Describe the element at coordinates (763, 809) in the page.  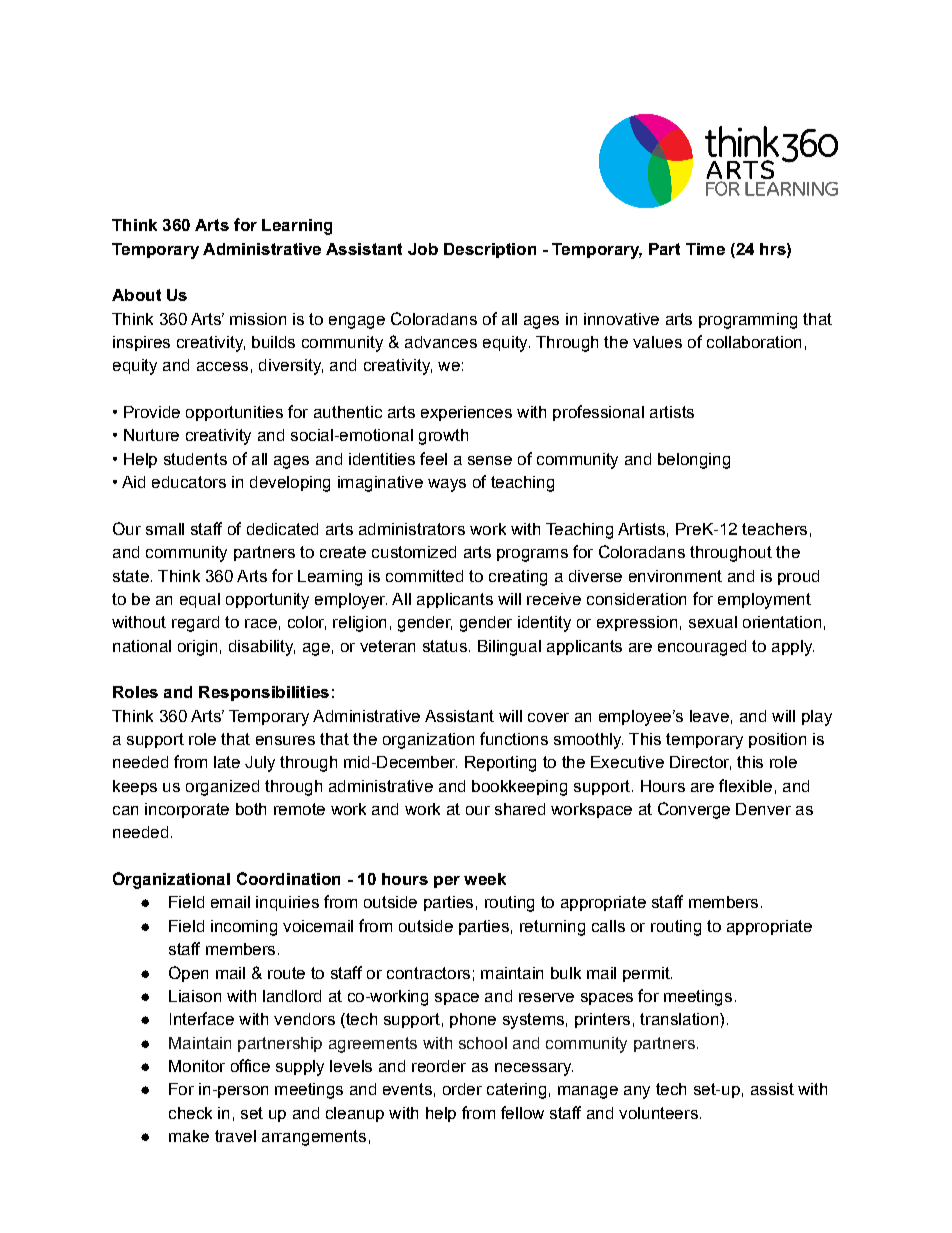
I see `Denver` at that location.
